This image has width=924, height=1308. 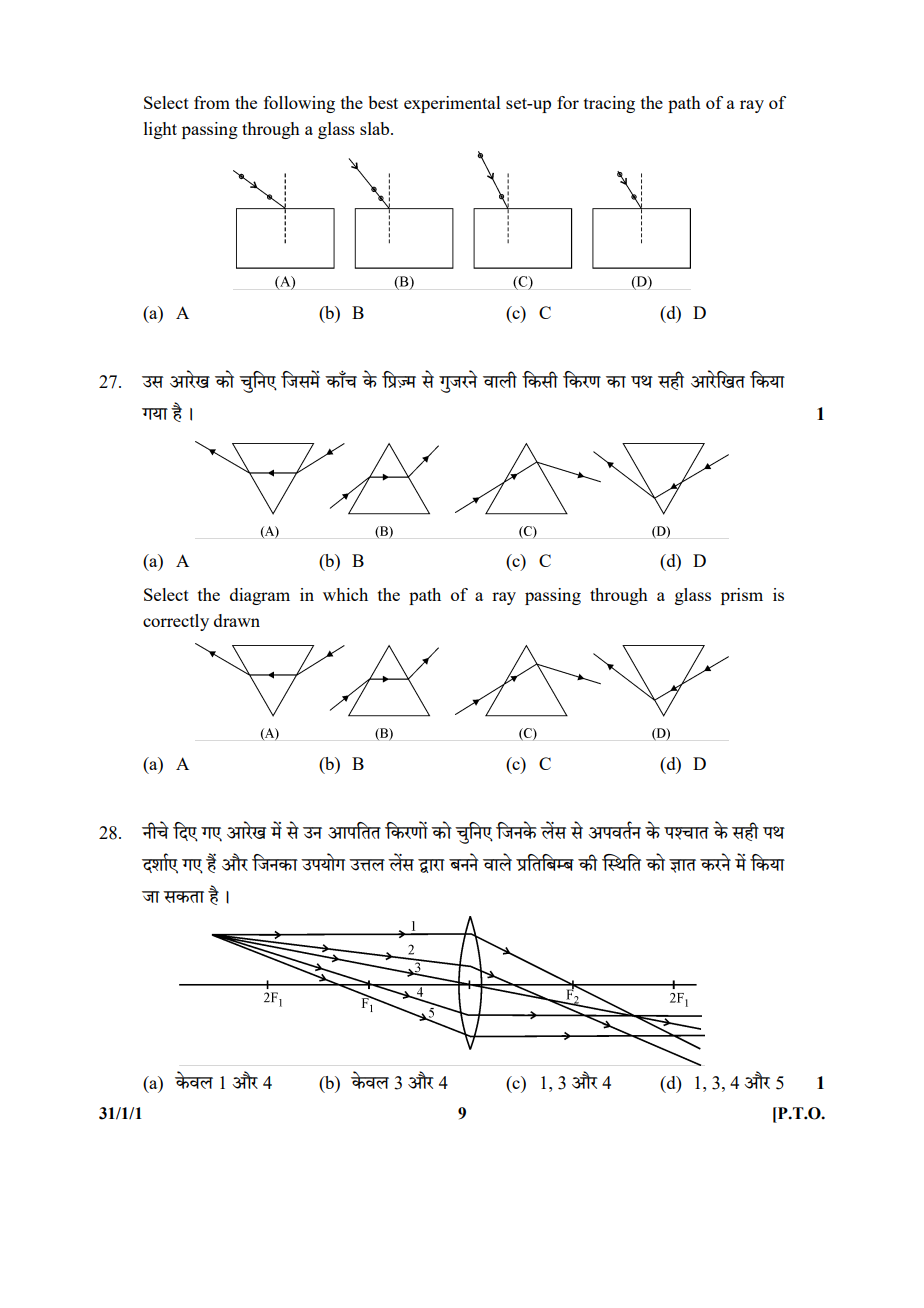 What do you see at coordinates (160, 130) in the image?
I see `light` at bounding box center [160, 130].
